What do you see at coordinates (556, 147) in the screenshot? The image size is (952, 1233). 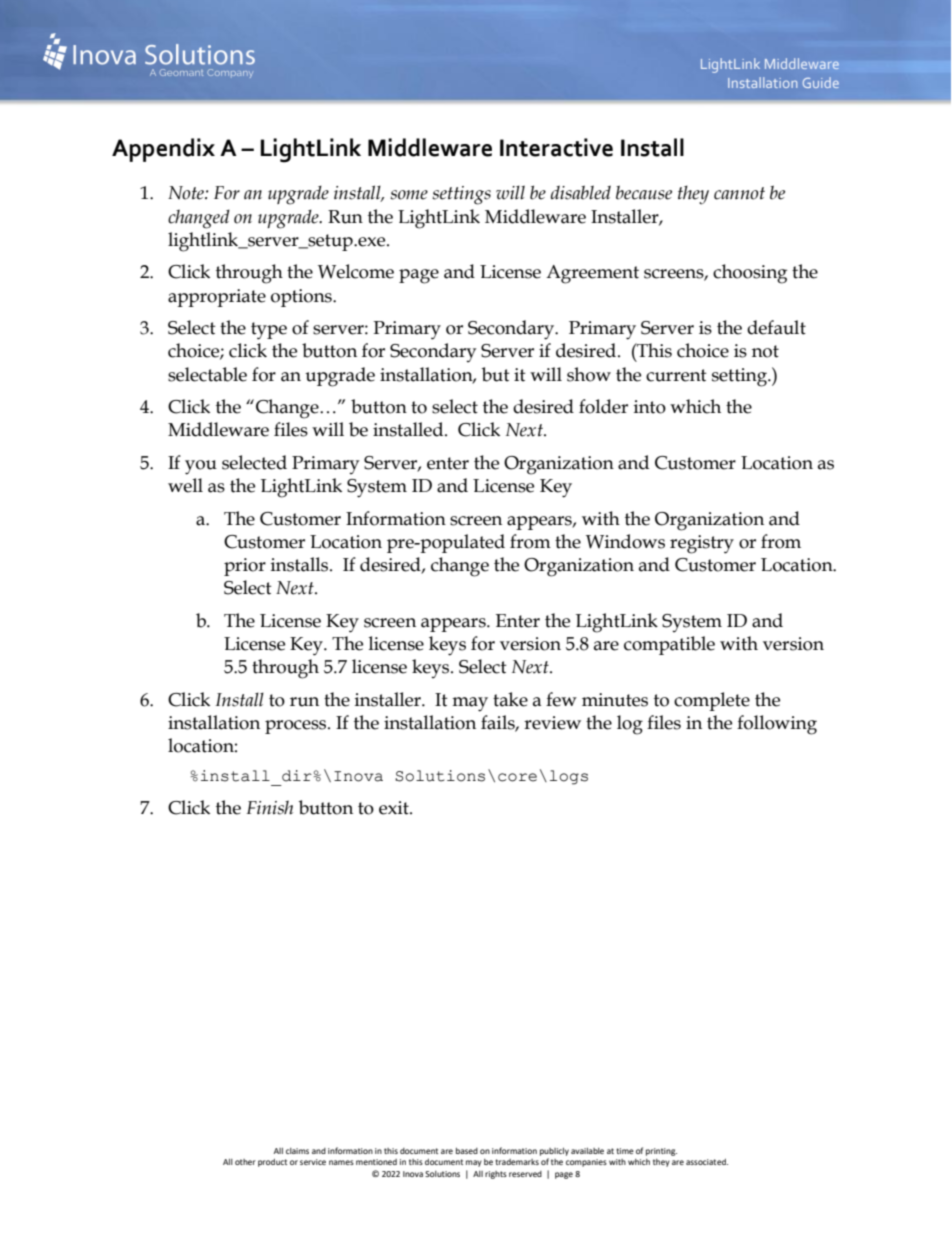 I see `Interactive` at bounding box center [556, 147].
